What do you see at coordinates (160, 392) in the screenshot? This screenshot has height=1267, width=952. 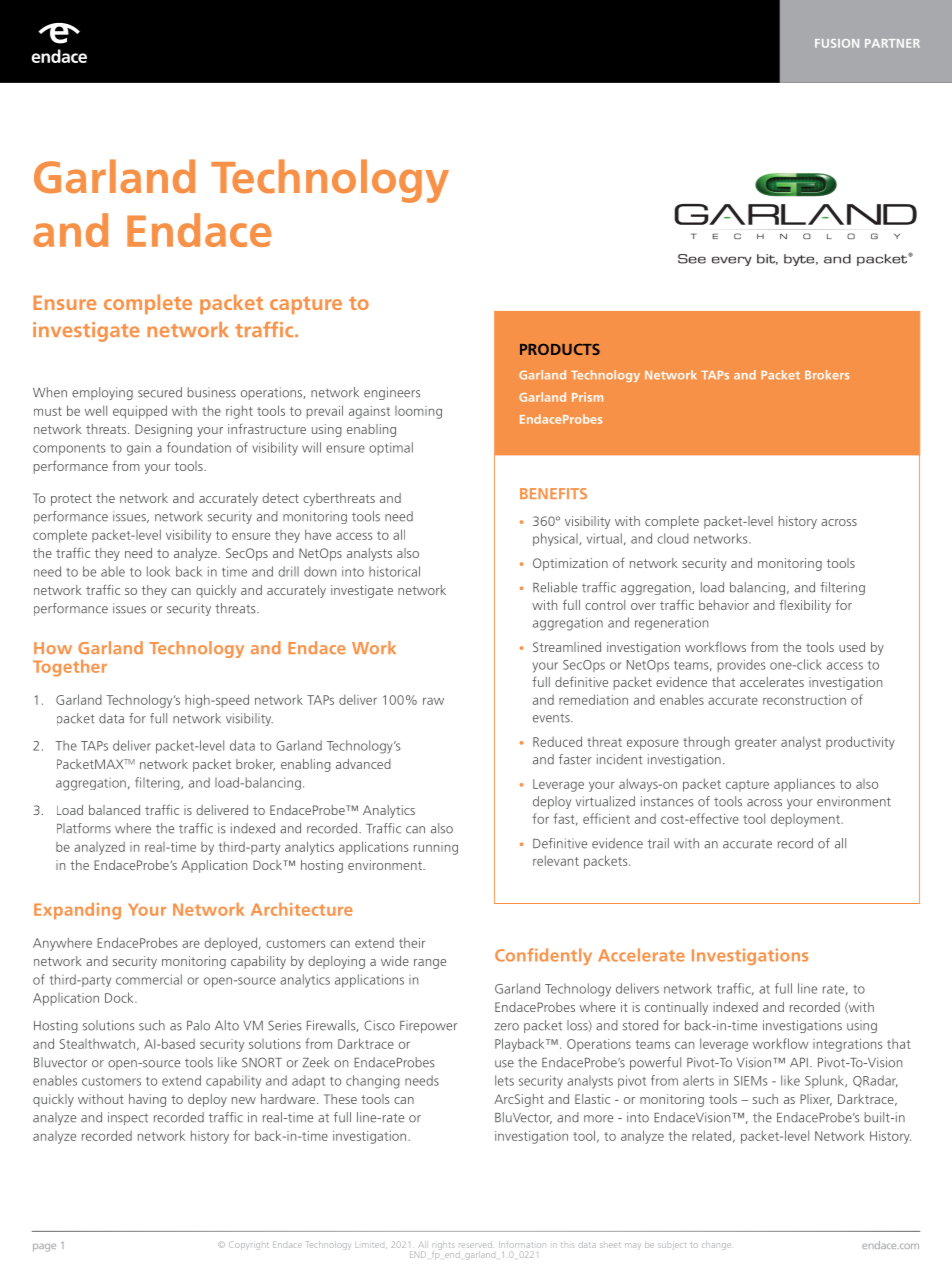 I see `secured` at bounding box center [160, 392].
